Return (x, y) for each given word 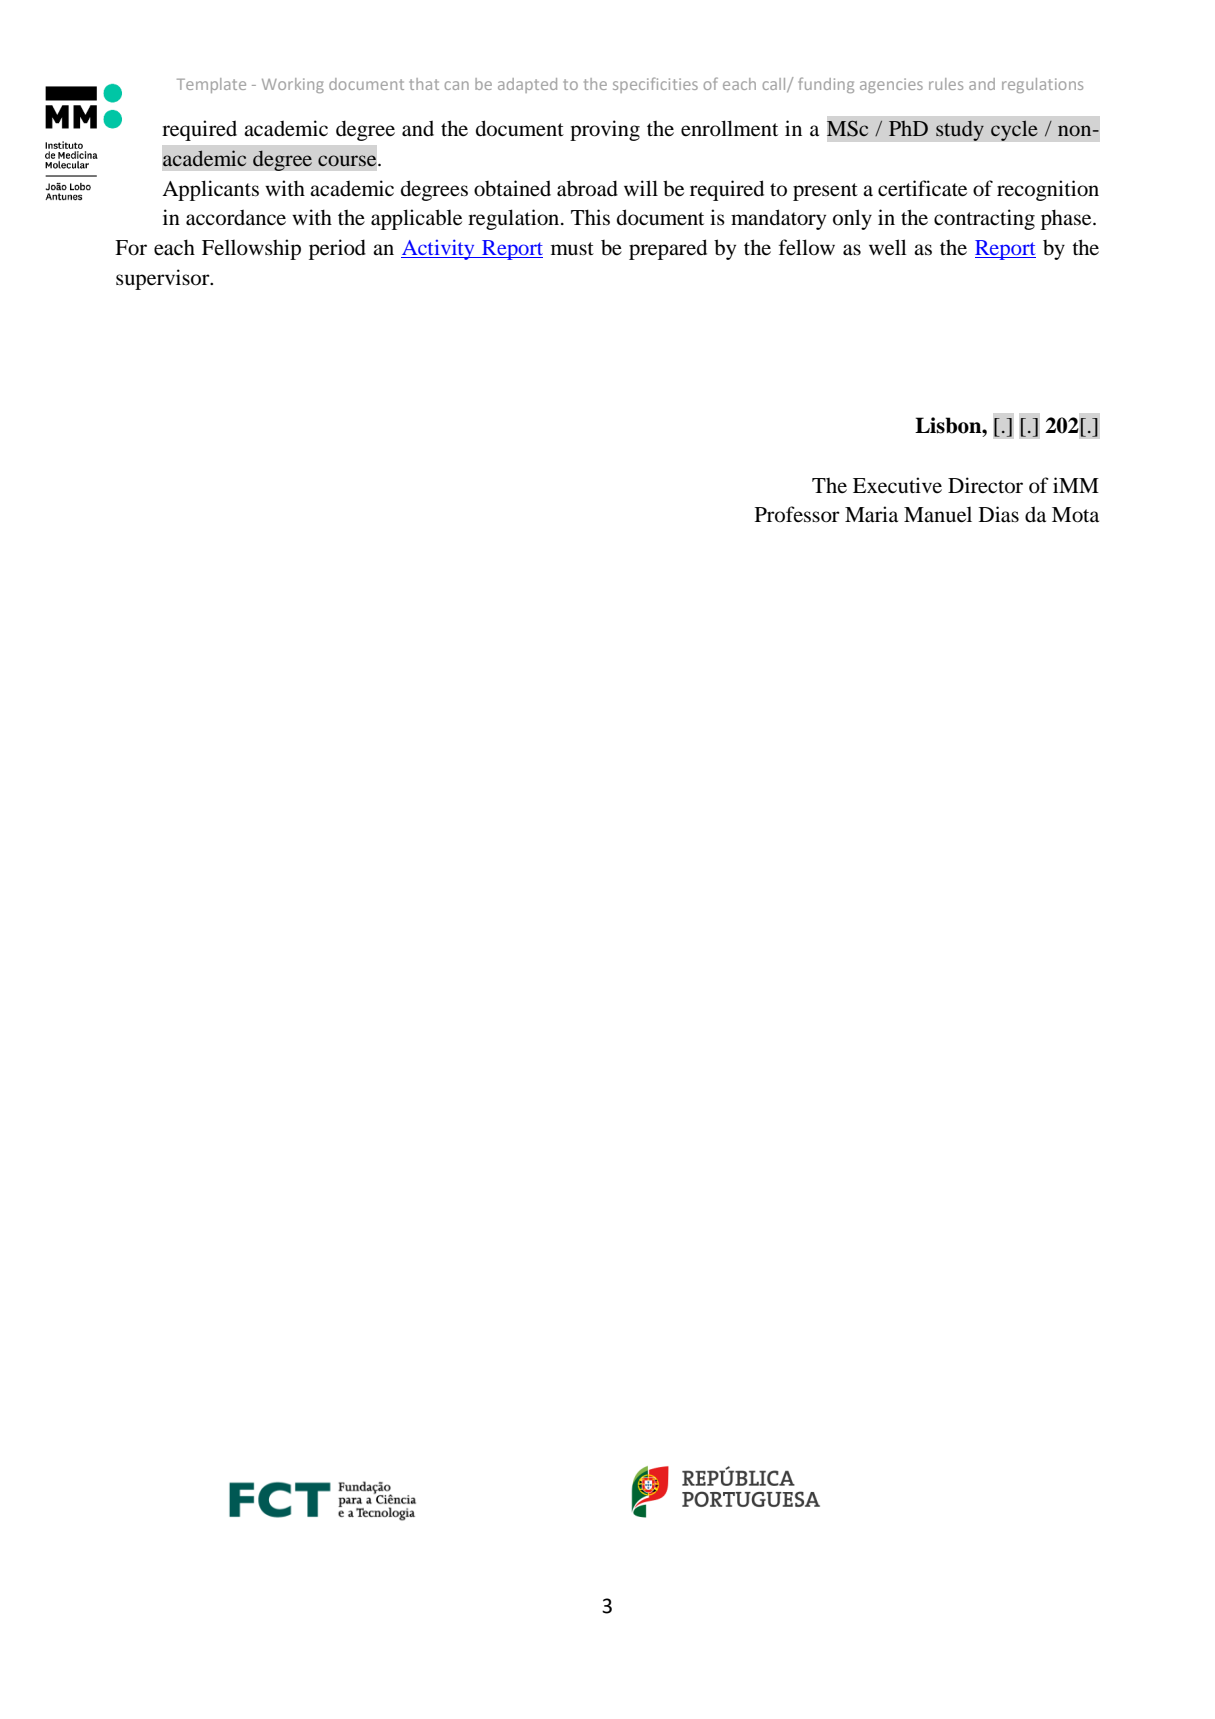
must (572, 249)
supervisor (164, 279)
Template (211, 85)
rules (946, 84)
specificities (655, 85)
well (888, 247)
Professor (797, 514)
